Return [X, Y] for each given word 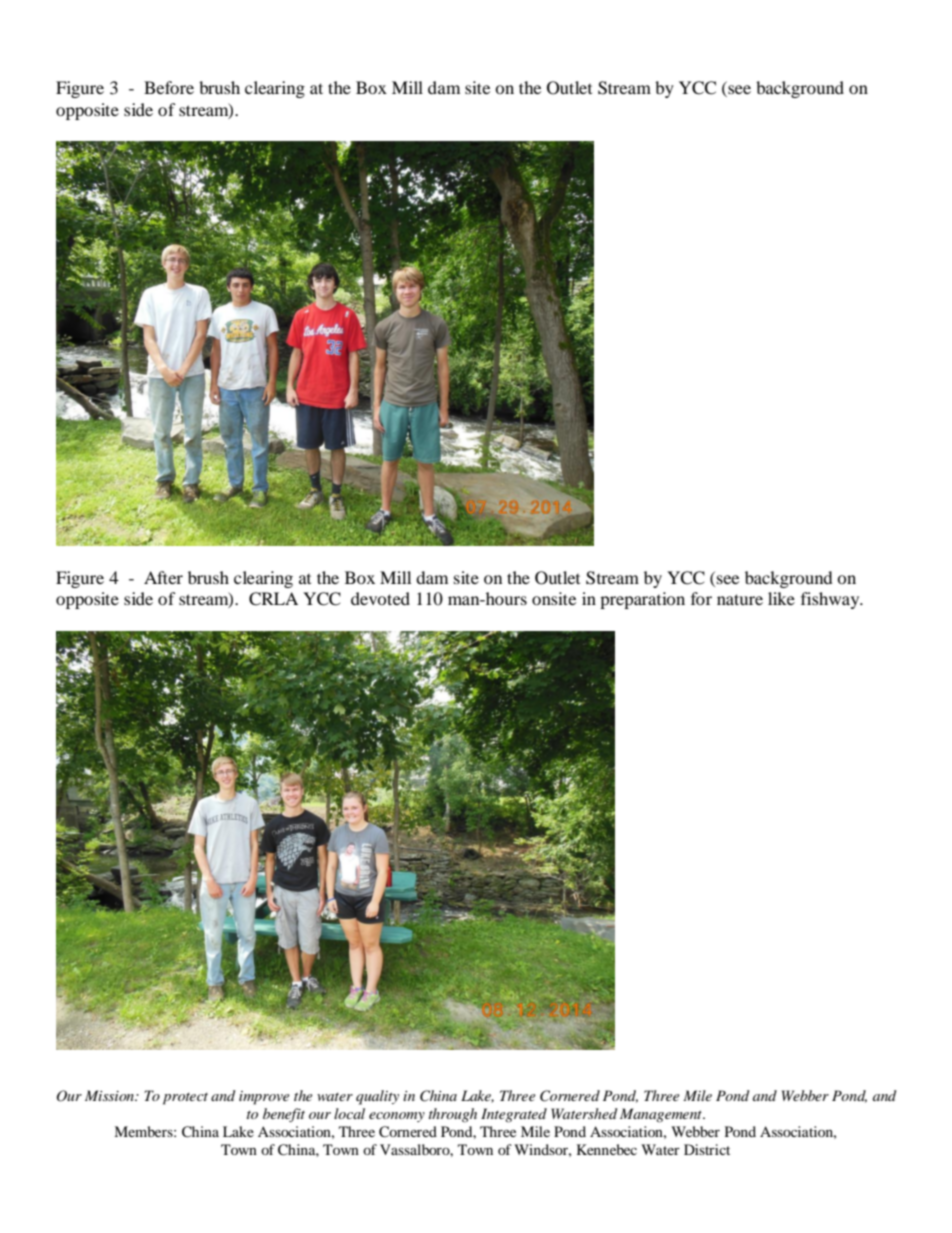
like [781, 598]
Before [169, 87]
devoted [380, 598]
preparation [642, 600]
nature [740, 599]
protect [185, 1099]
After [163, 577]
